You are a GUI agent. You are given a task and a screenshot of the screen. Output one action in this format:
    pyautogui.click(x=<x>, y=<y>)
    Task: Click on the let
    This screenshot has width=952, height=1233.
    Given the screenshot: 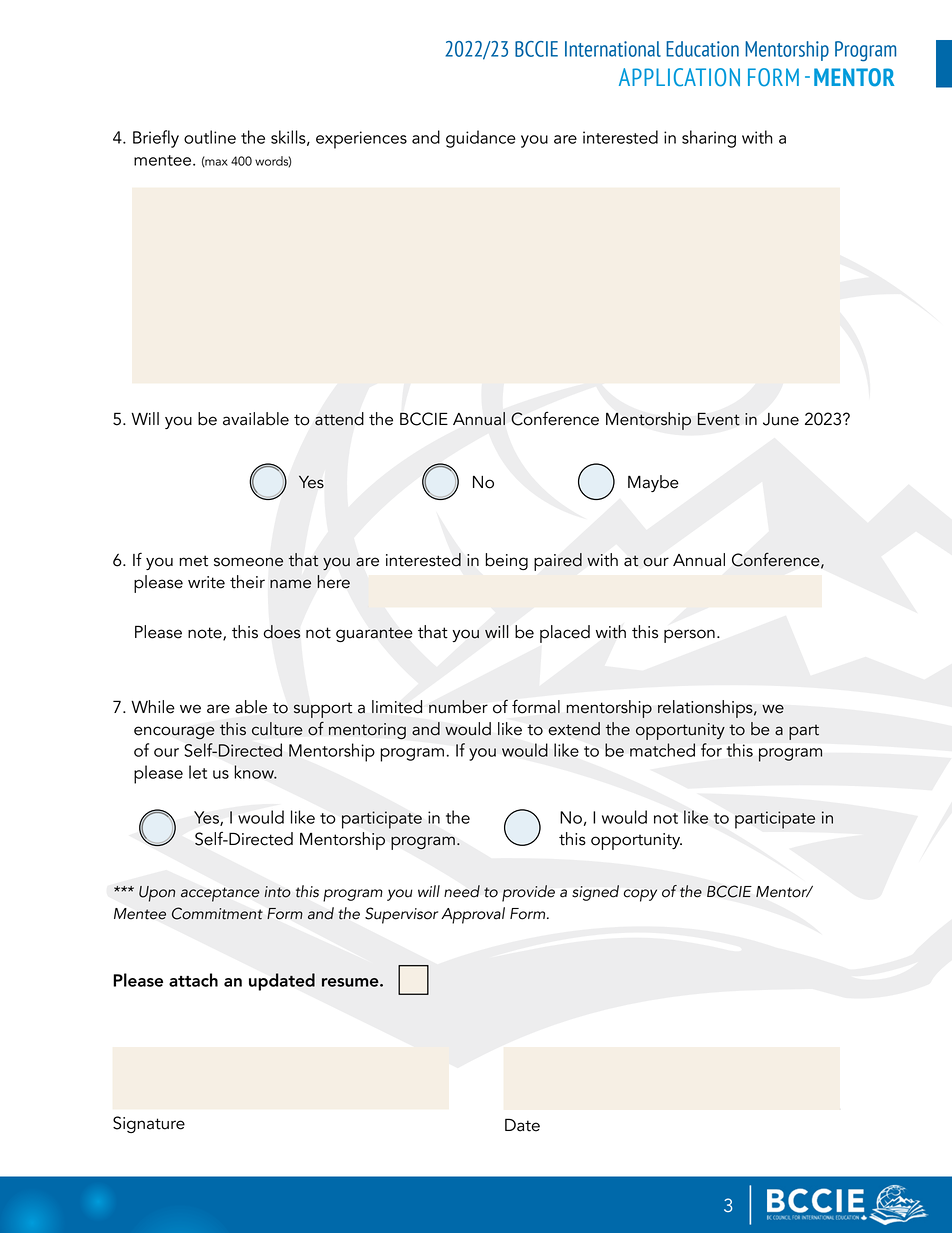 What is the action you would take?
    pyautogui.click(x=198, y=772)
